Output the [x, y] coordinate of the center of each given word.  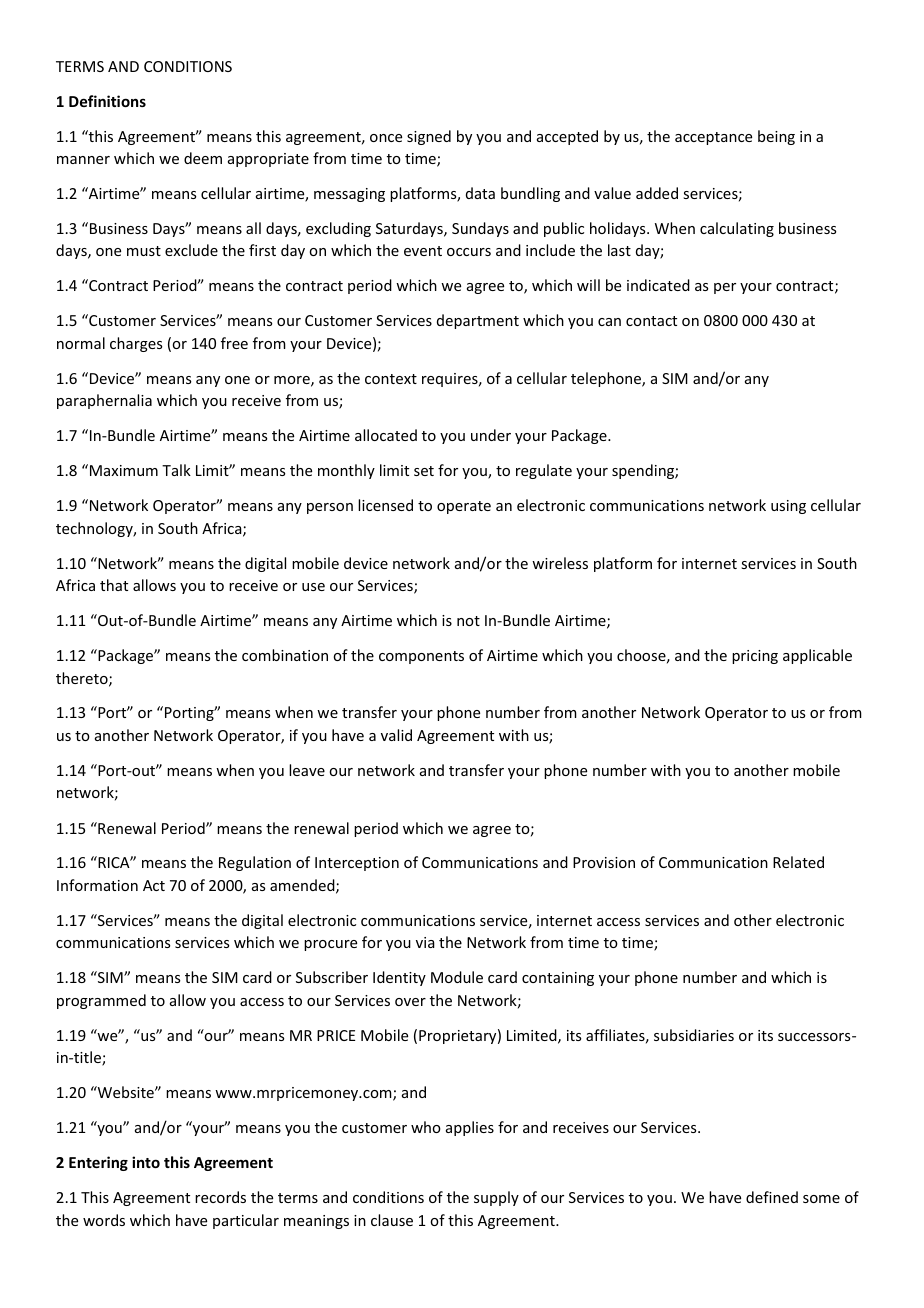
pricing [755, 657]
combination [285, 655]
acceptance [713, 138]
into [146, 1162]
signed [429, 137]
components [421, 657]
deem [203, 158]
